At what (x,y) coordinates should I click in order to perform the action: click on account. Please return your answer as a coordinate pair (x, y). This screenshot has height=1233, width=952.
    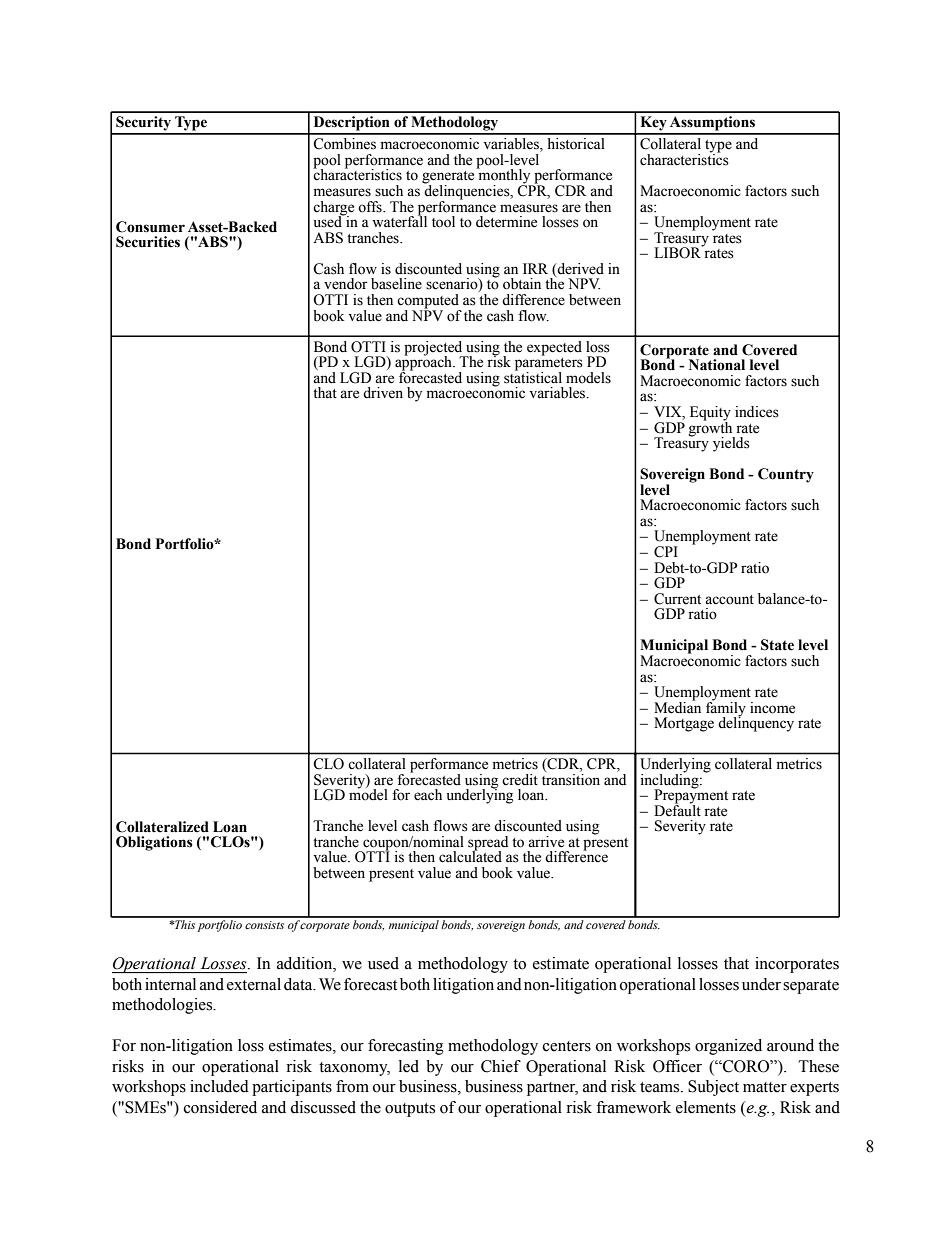
    Looking at the image, I should click on (729, 600).
